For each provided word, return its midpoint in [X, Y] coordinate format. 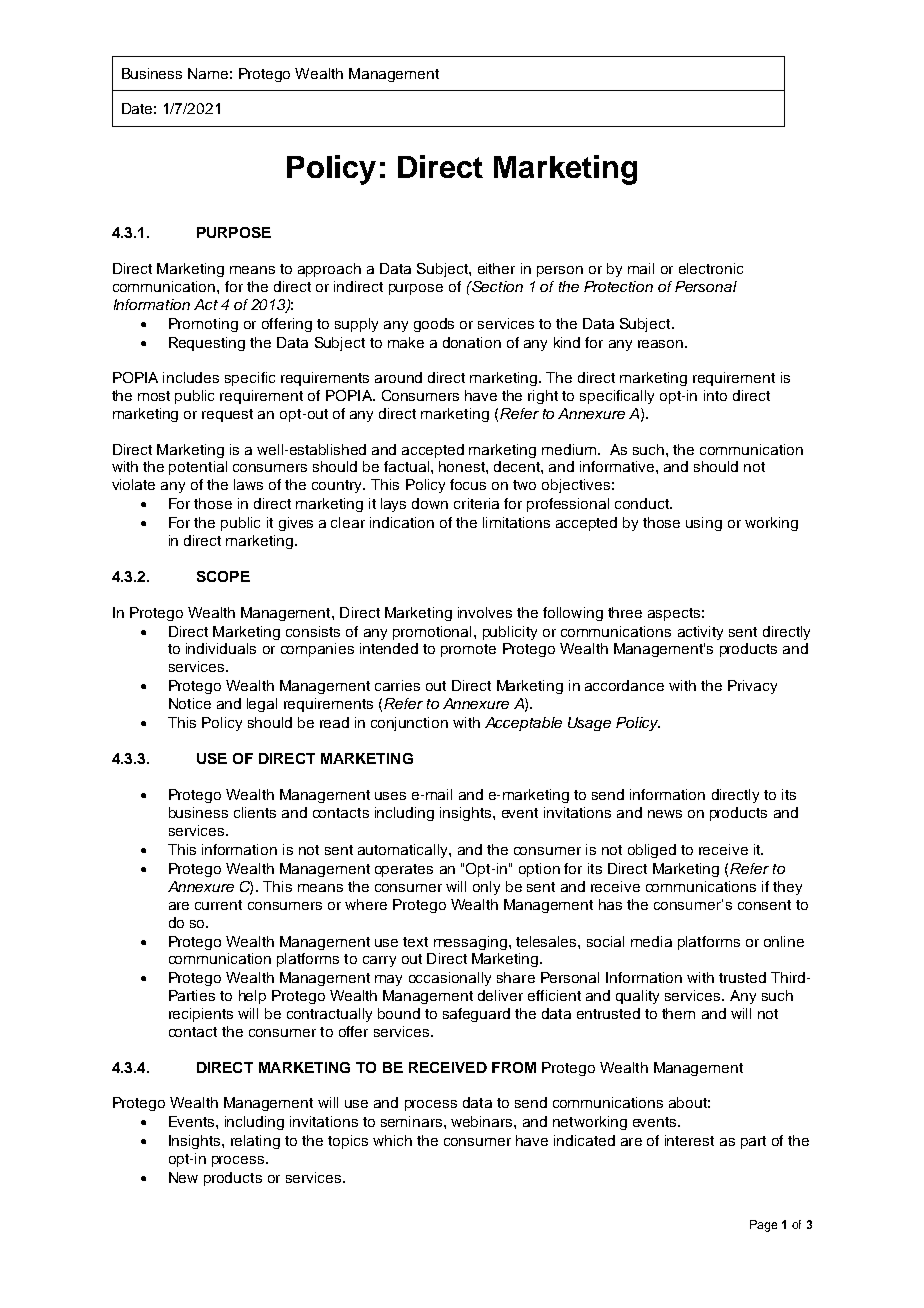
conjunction [409, 724]
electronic [711, 268]
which [392, 1140]
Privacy [752, 687]
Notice [190, 703]
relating [255, 1142]
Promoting [203, 325]
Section [496, 286]
